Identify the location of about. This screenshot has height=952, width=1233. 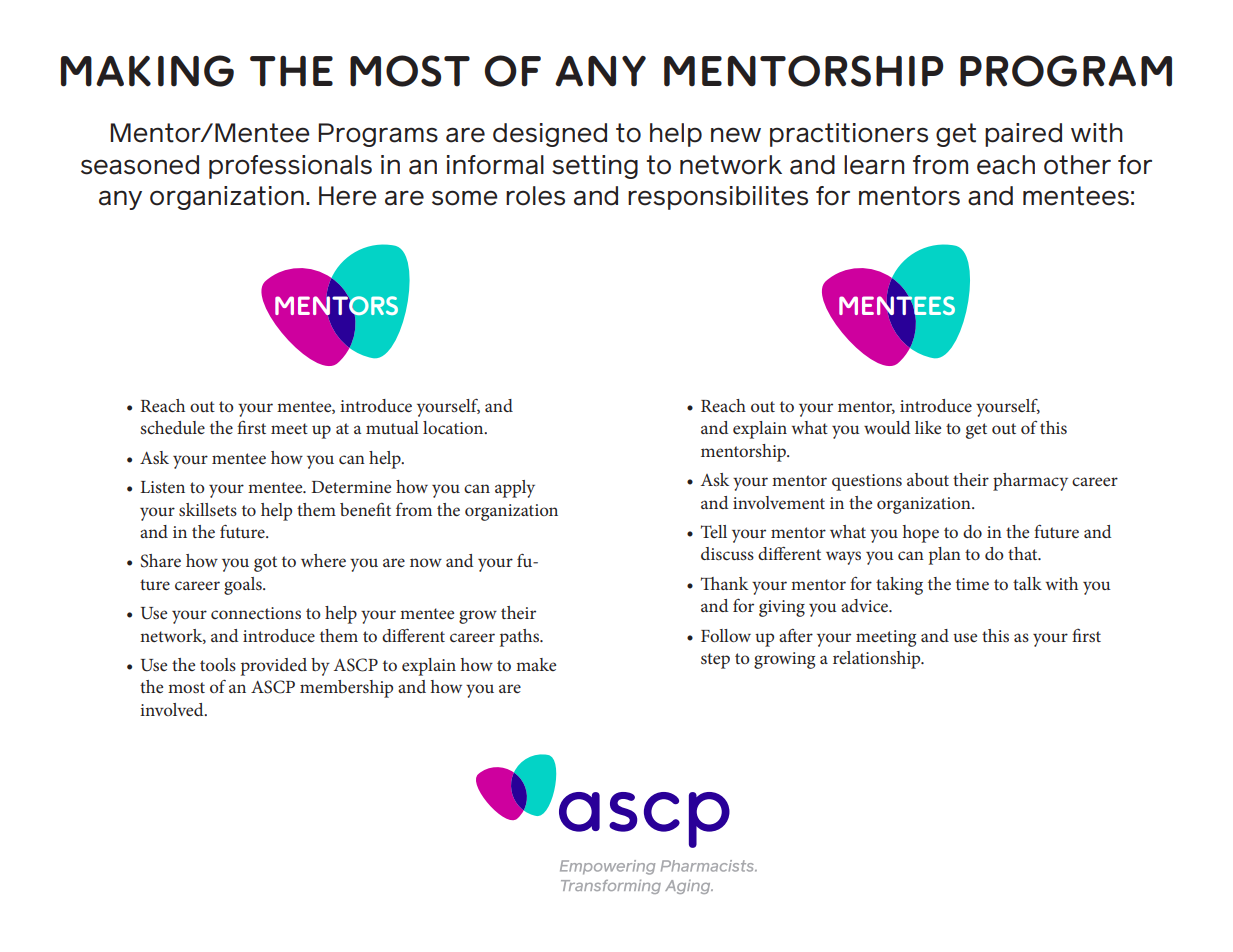
(928, 479).
